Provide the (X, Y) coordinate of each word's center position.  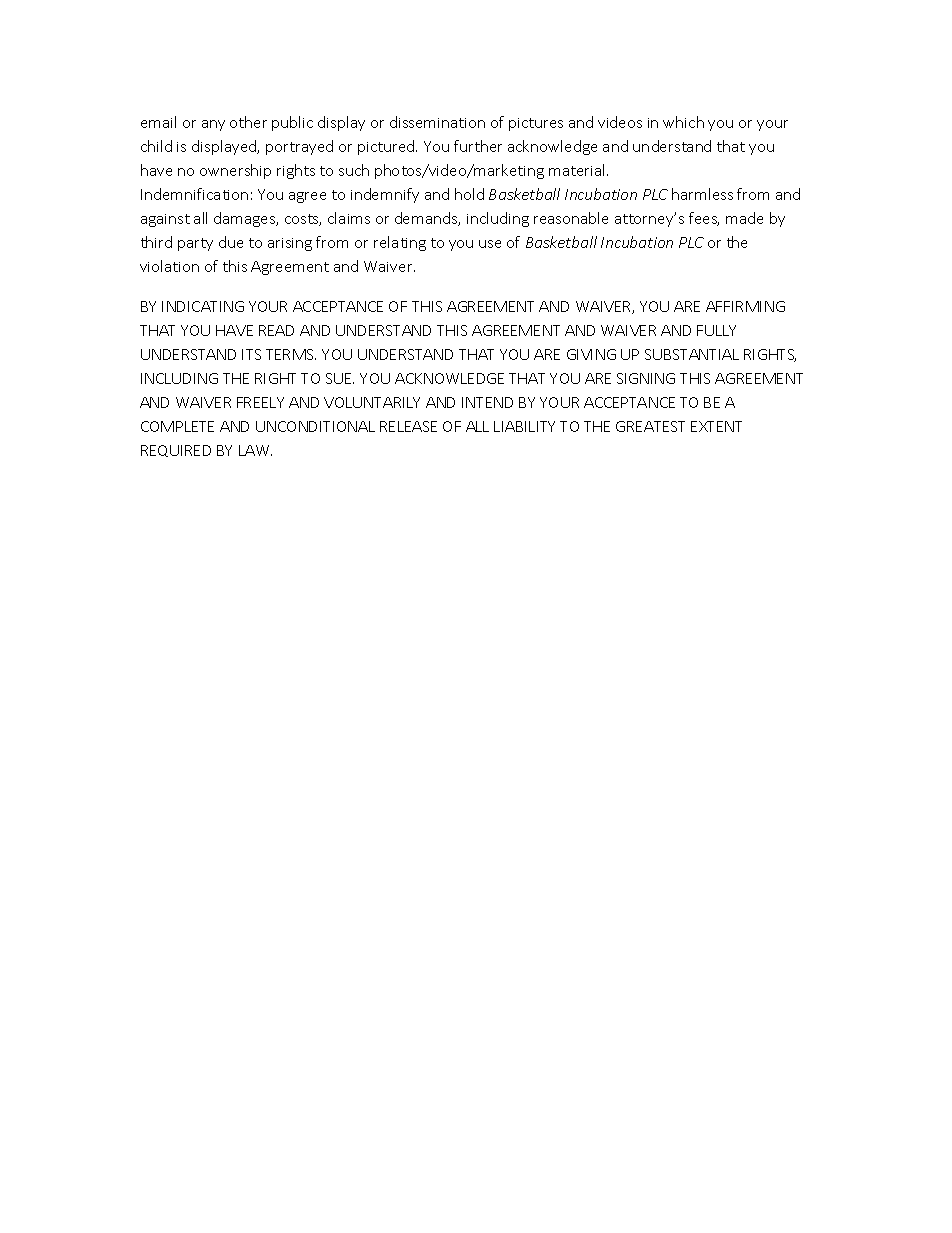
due (231, 242)
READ (276, 330)
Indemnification (194, 194)
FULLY (716, 330)
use (490, 244)
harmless (702, 194)
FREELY (260, 402)
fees (704, 219)
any (213, 125)
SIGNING (646, 378)
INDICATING (203, 306)
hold (469, 194)
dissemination (437, 122)
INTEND (487, 402)
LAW (255, 450)
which (683, 122)
